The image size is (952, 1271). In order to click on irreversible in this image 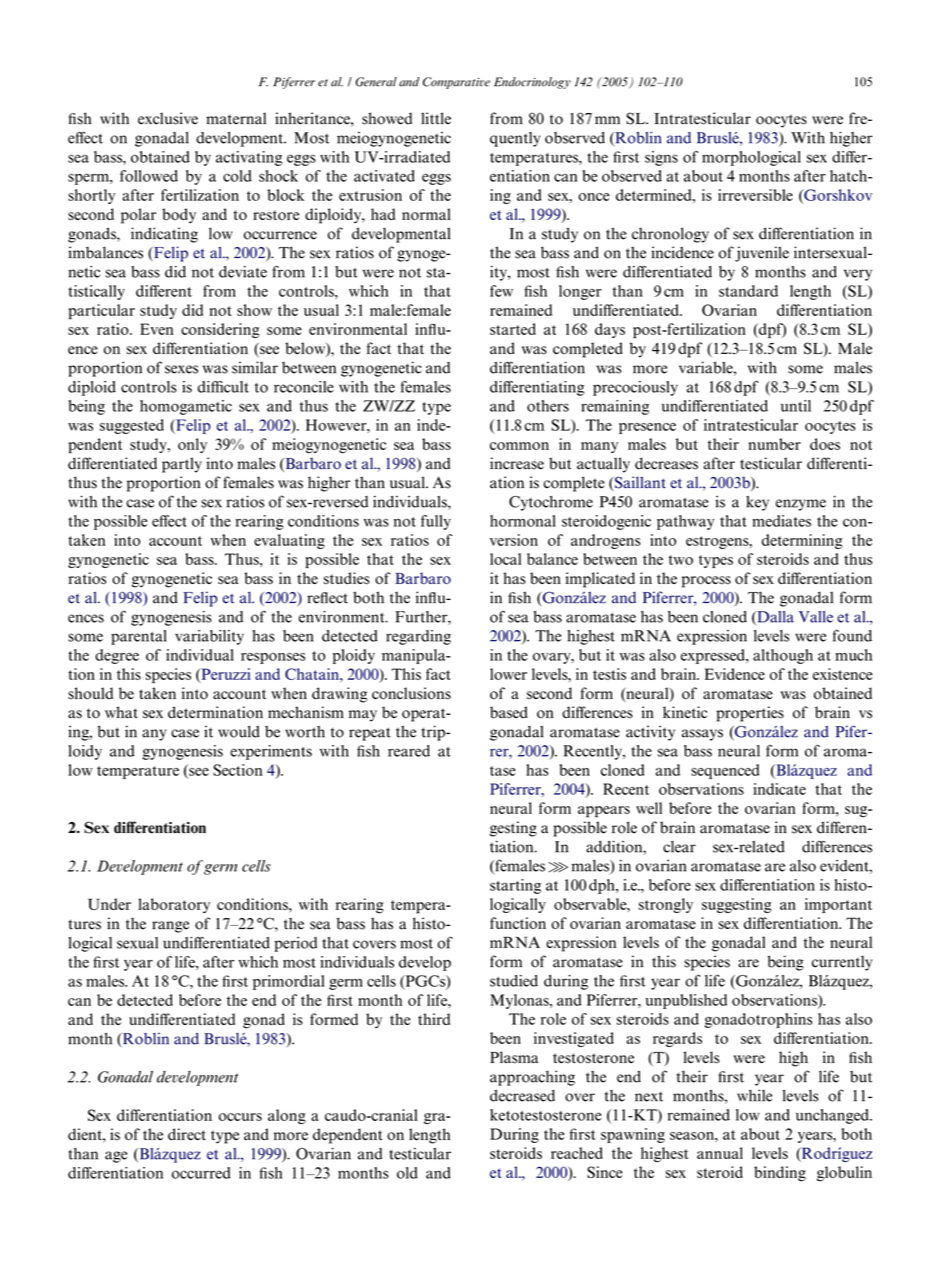, I will do `click(755, 195)`.
